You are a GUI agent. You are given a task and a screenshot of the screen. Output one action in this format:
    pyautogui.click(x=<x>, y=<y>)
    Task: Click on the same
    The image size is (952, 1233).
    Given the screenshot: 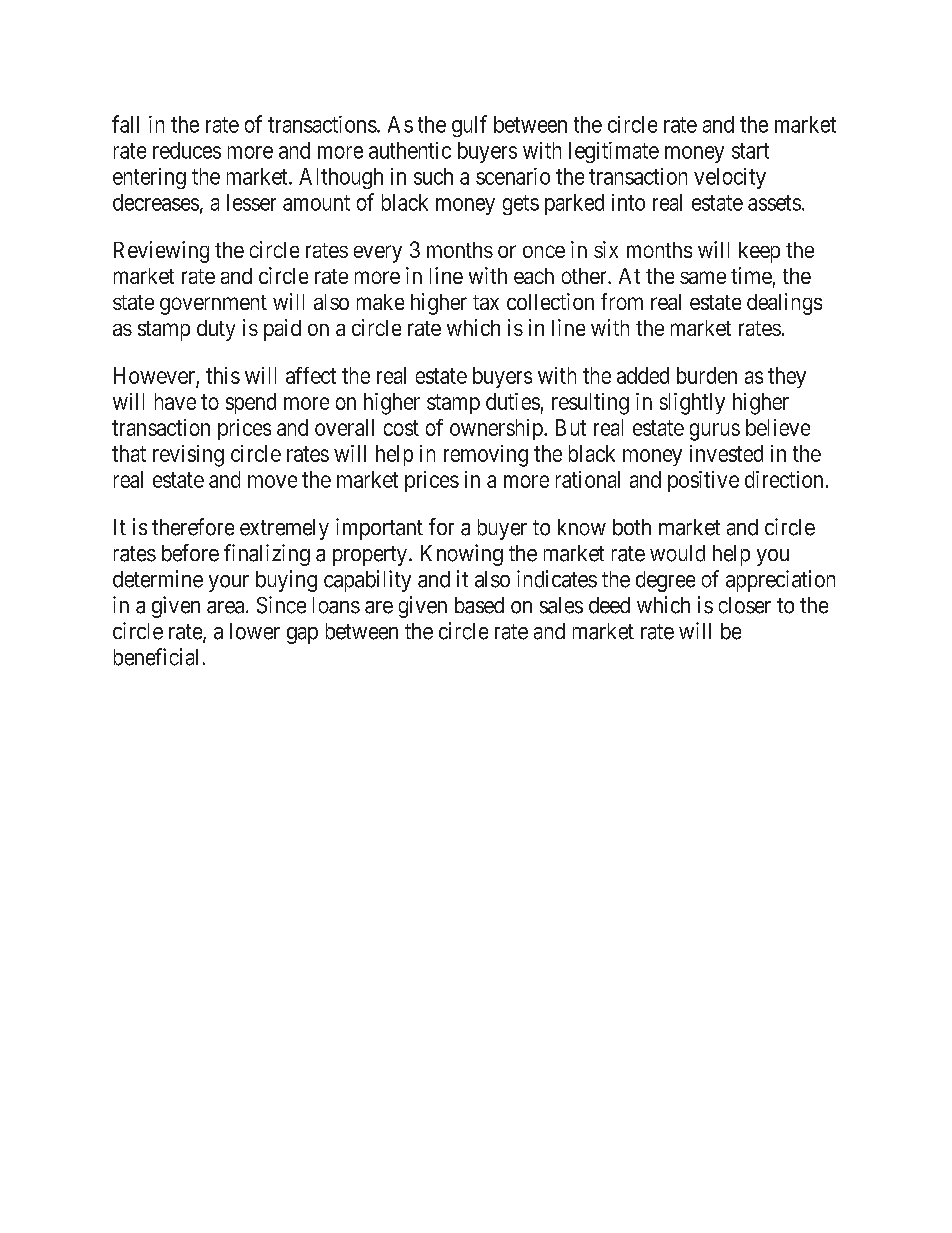 What is the action you would take?
    pyautogui.click(x=703, y=277)
